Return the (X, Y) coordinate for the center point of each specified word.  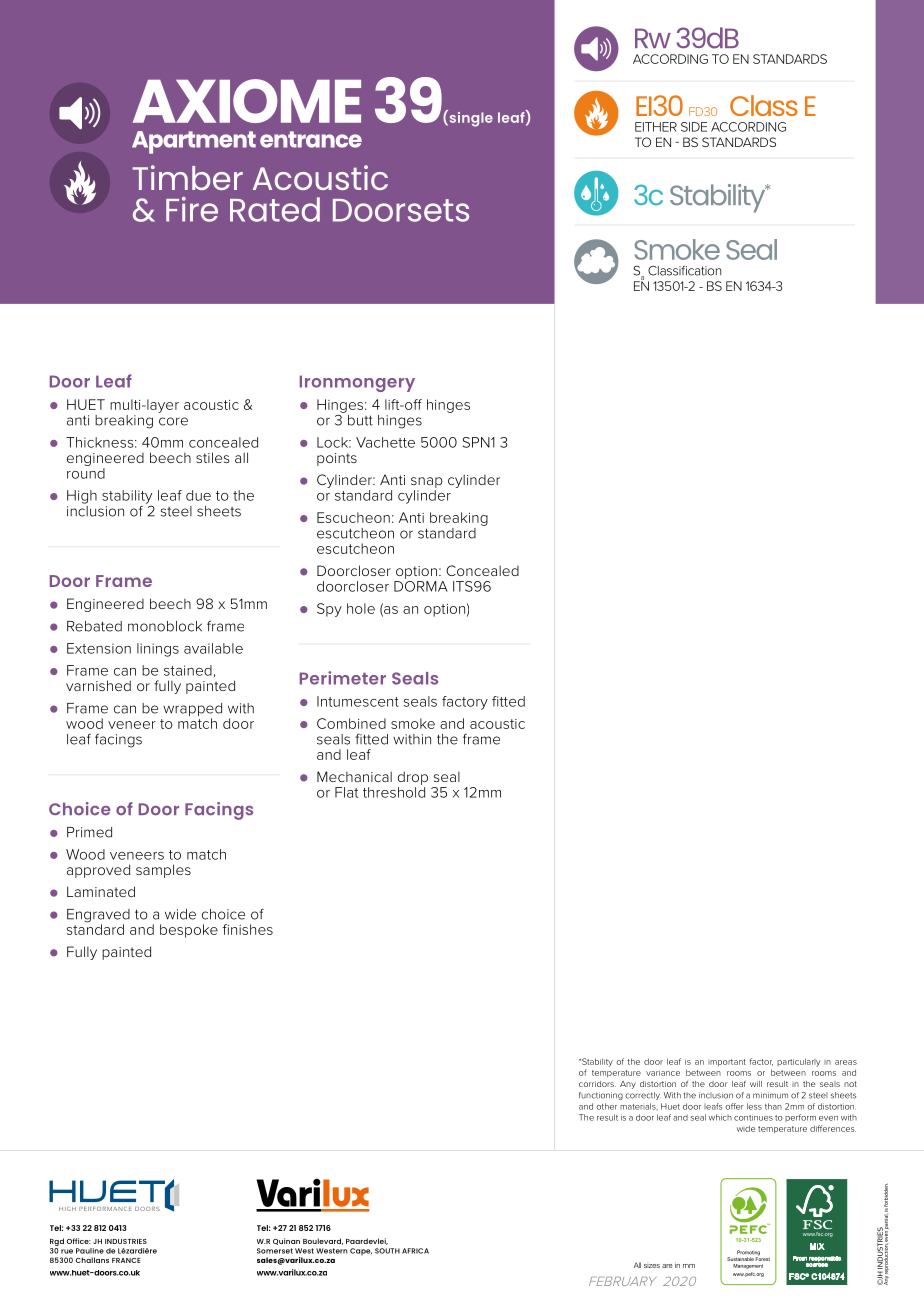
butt (360, 420)
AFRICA (415, 1251)
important (727, 1063)
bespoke (189, 931)
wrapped (192, 711)
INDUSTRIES (126, 1241)
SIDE (694, 127)
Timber (187, 177)
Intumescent (358, 701)
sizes (652, 1266)
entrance (311, 139)
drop (413, 778)
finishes (248, 929)
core (173, 421)
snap (427, 482)
